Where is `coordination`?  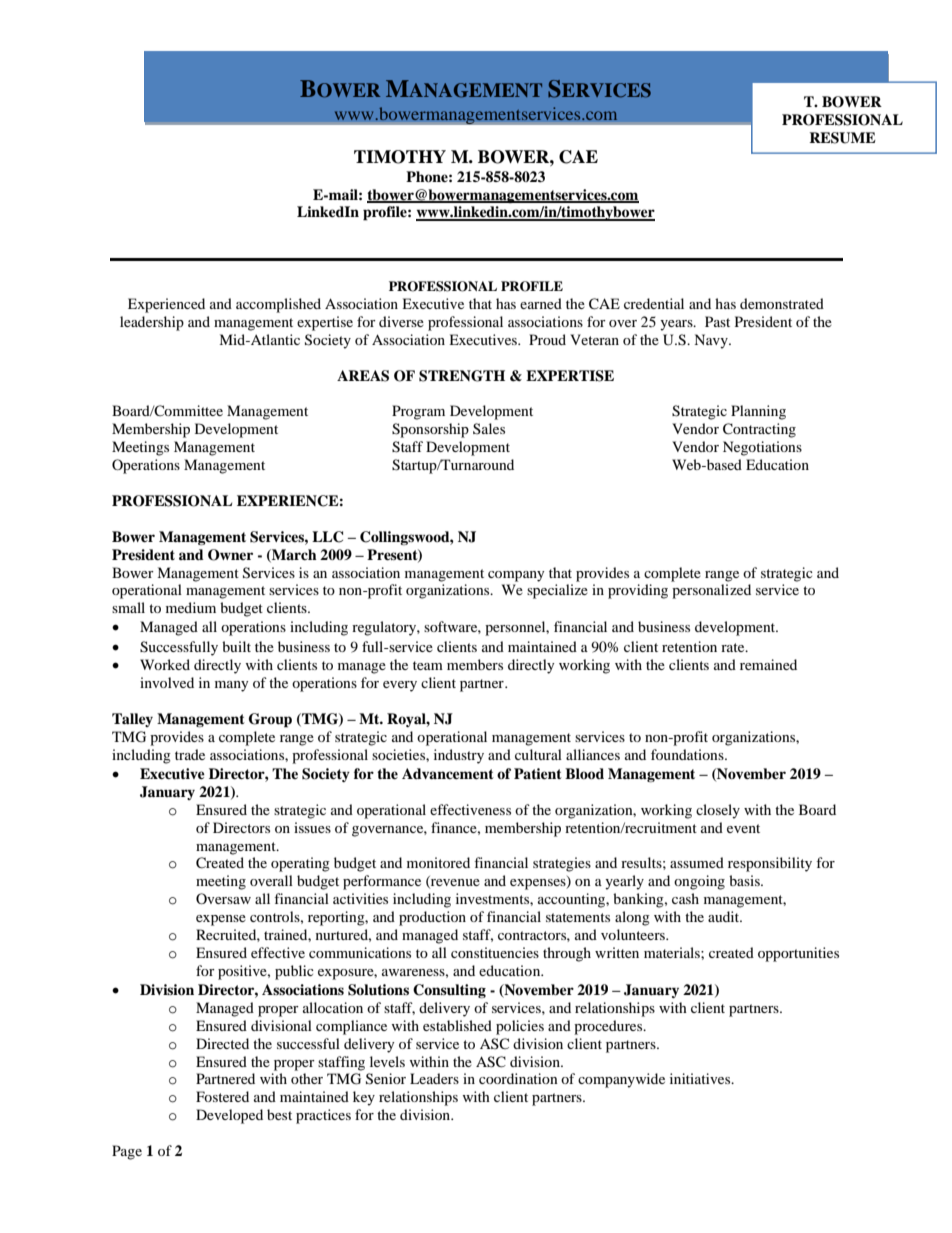
coordination is located at coordinates (518, 1078).
